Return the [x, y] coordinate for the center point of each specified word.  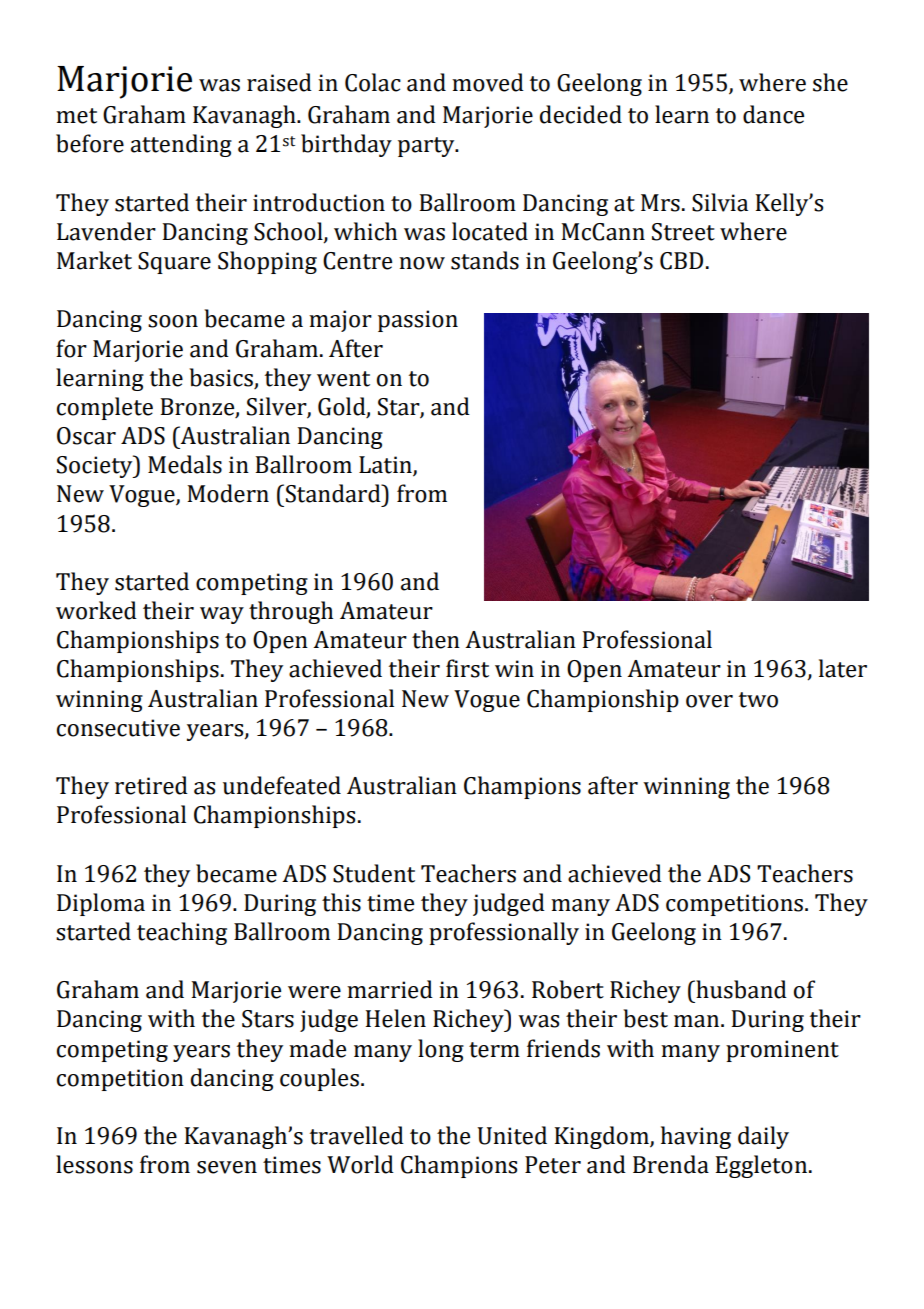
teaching [182, 933]
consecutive [118, 728]
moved [488, 82]
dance [773, 114]
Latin [386, 466]
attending [181, 145]
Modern [228, 493]
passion [418, 321]
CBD [681, 261]
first [467, 668]
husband [740, 989]
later [843, 668]
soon [173, 321]
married [390, 989]
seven [227, 1167]
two [758, 700]
